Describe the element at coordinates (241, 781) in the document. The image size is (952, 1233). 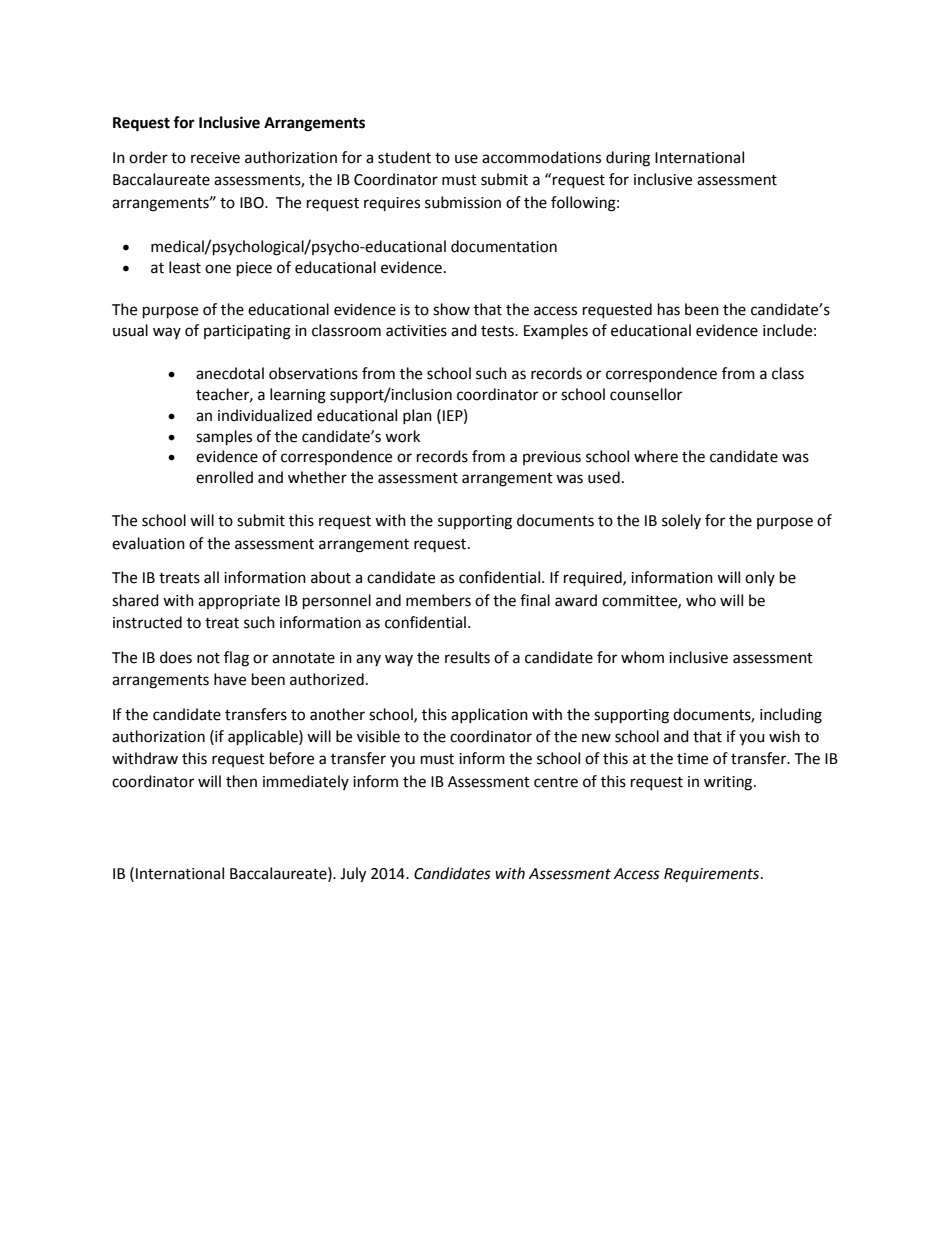
I see `then` at that location.
